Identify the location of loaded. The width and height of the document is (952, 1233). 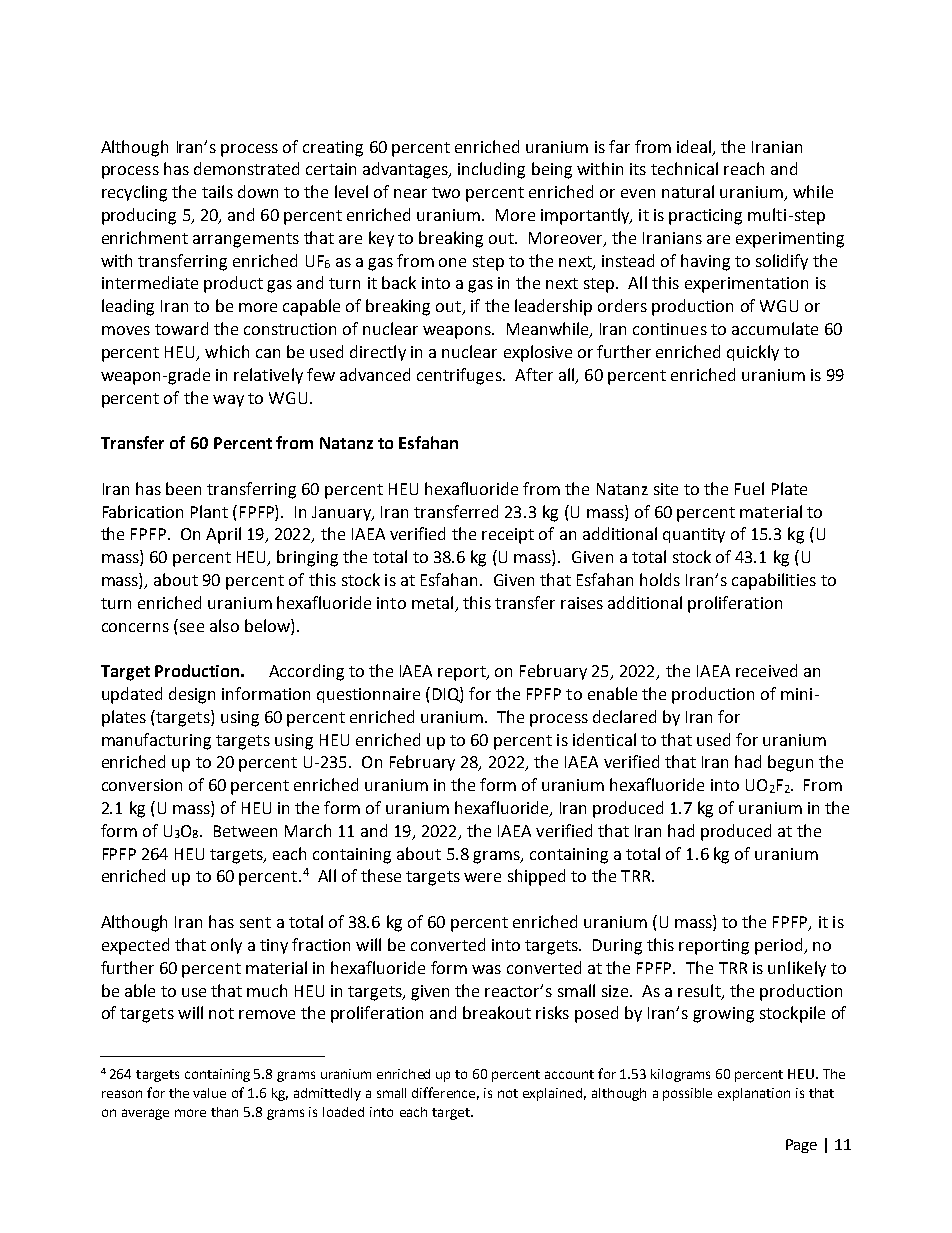
(343, 1112).
